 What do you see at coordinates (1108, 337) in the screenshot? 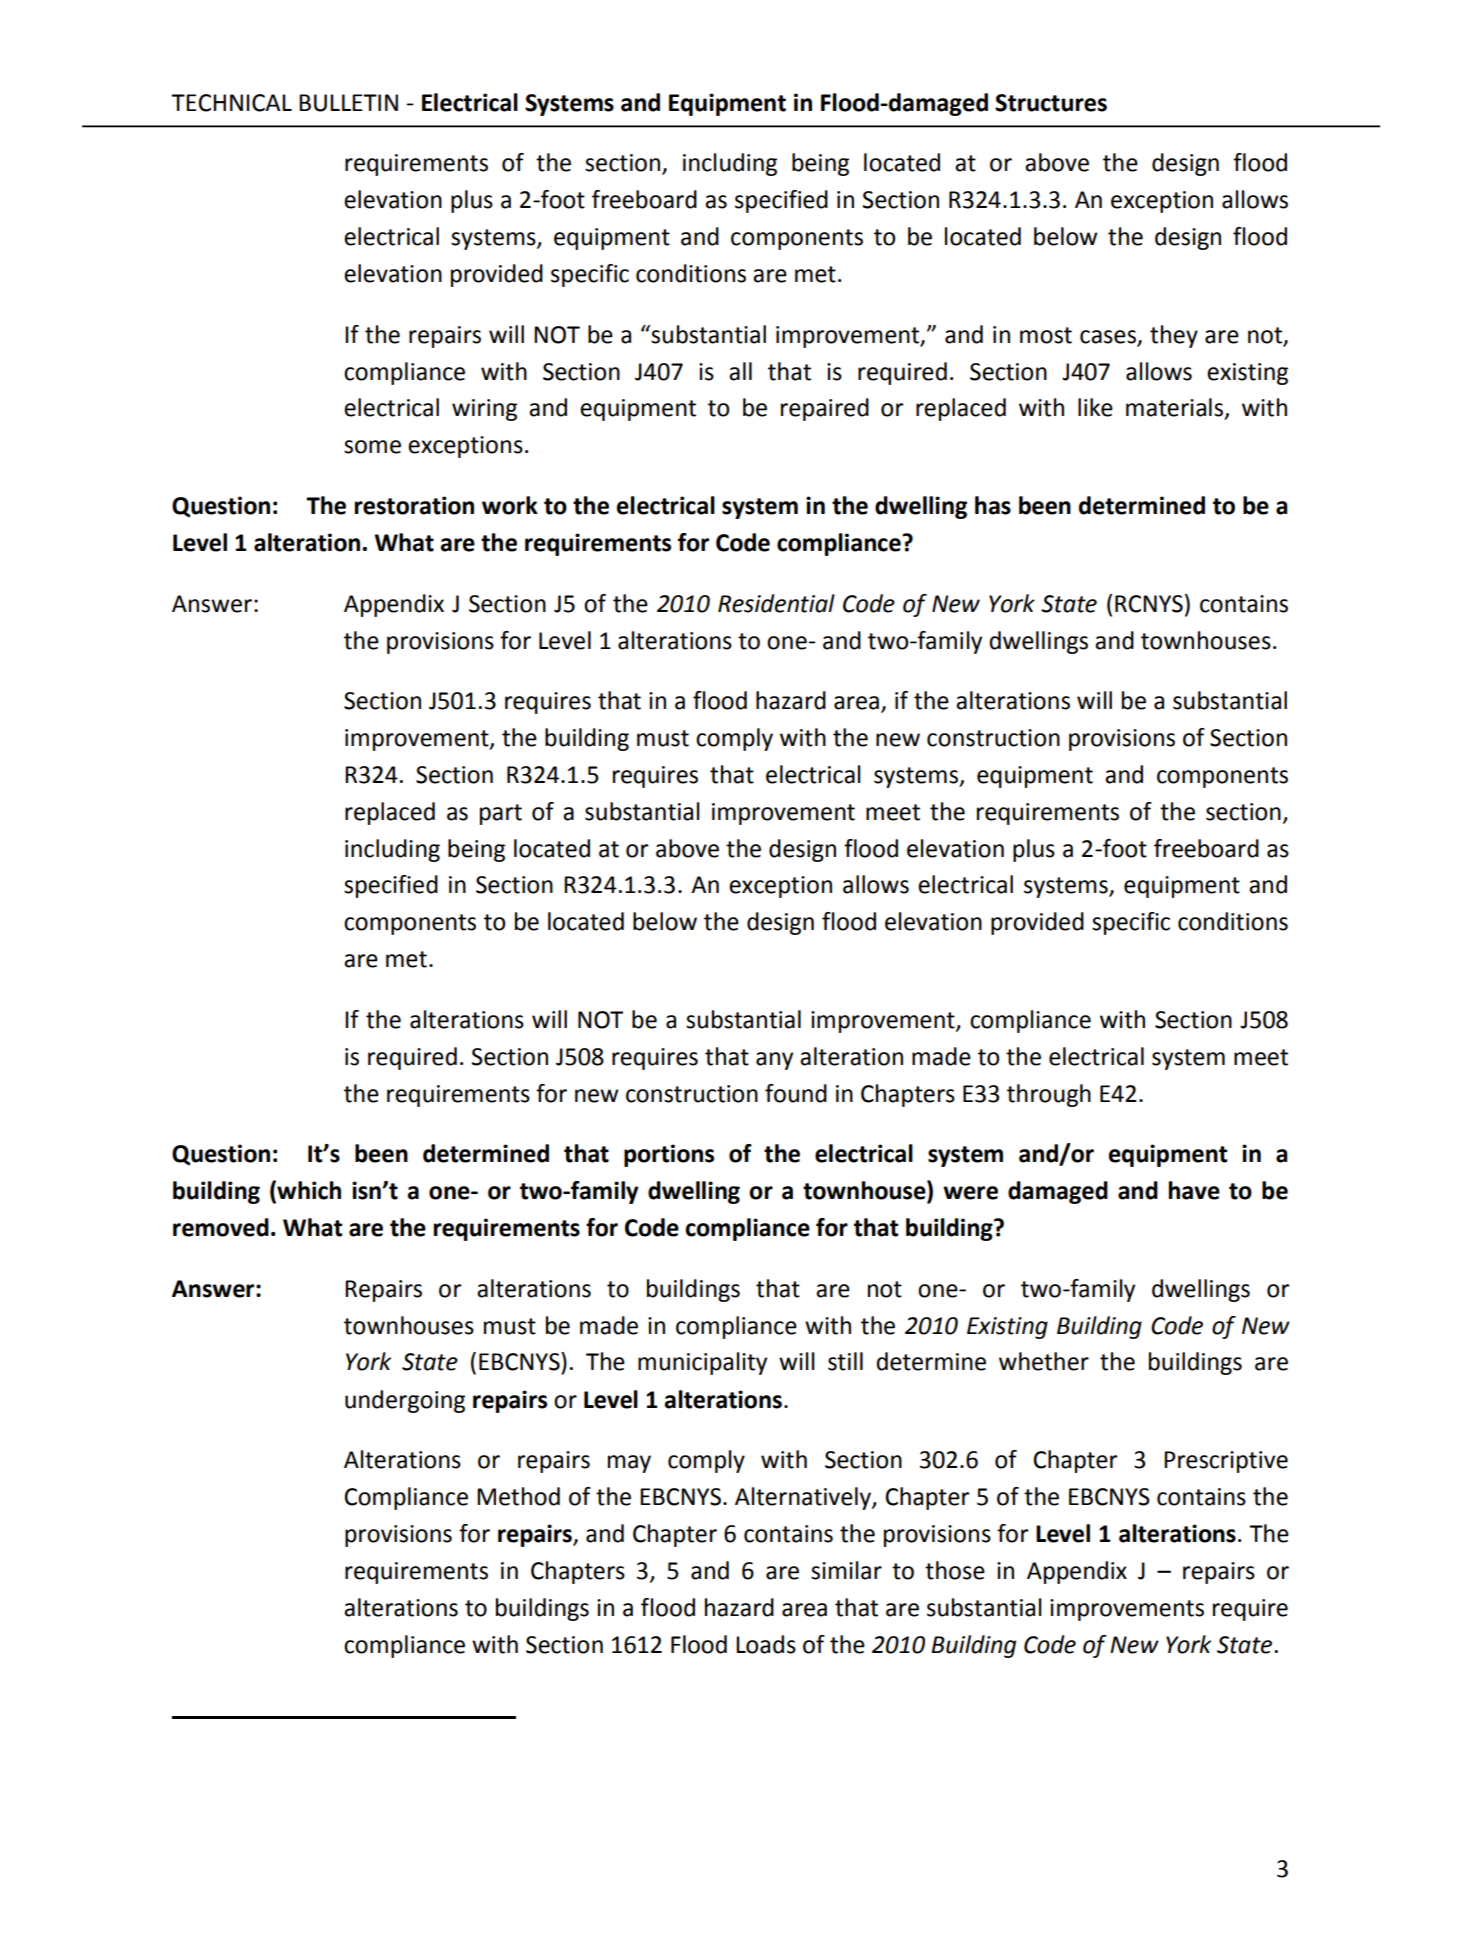
I see `cases` at bounding box center [1108, 337].
